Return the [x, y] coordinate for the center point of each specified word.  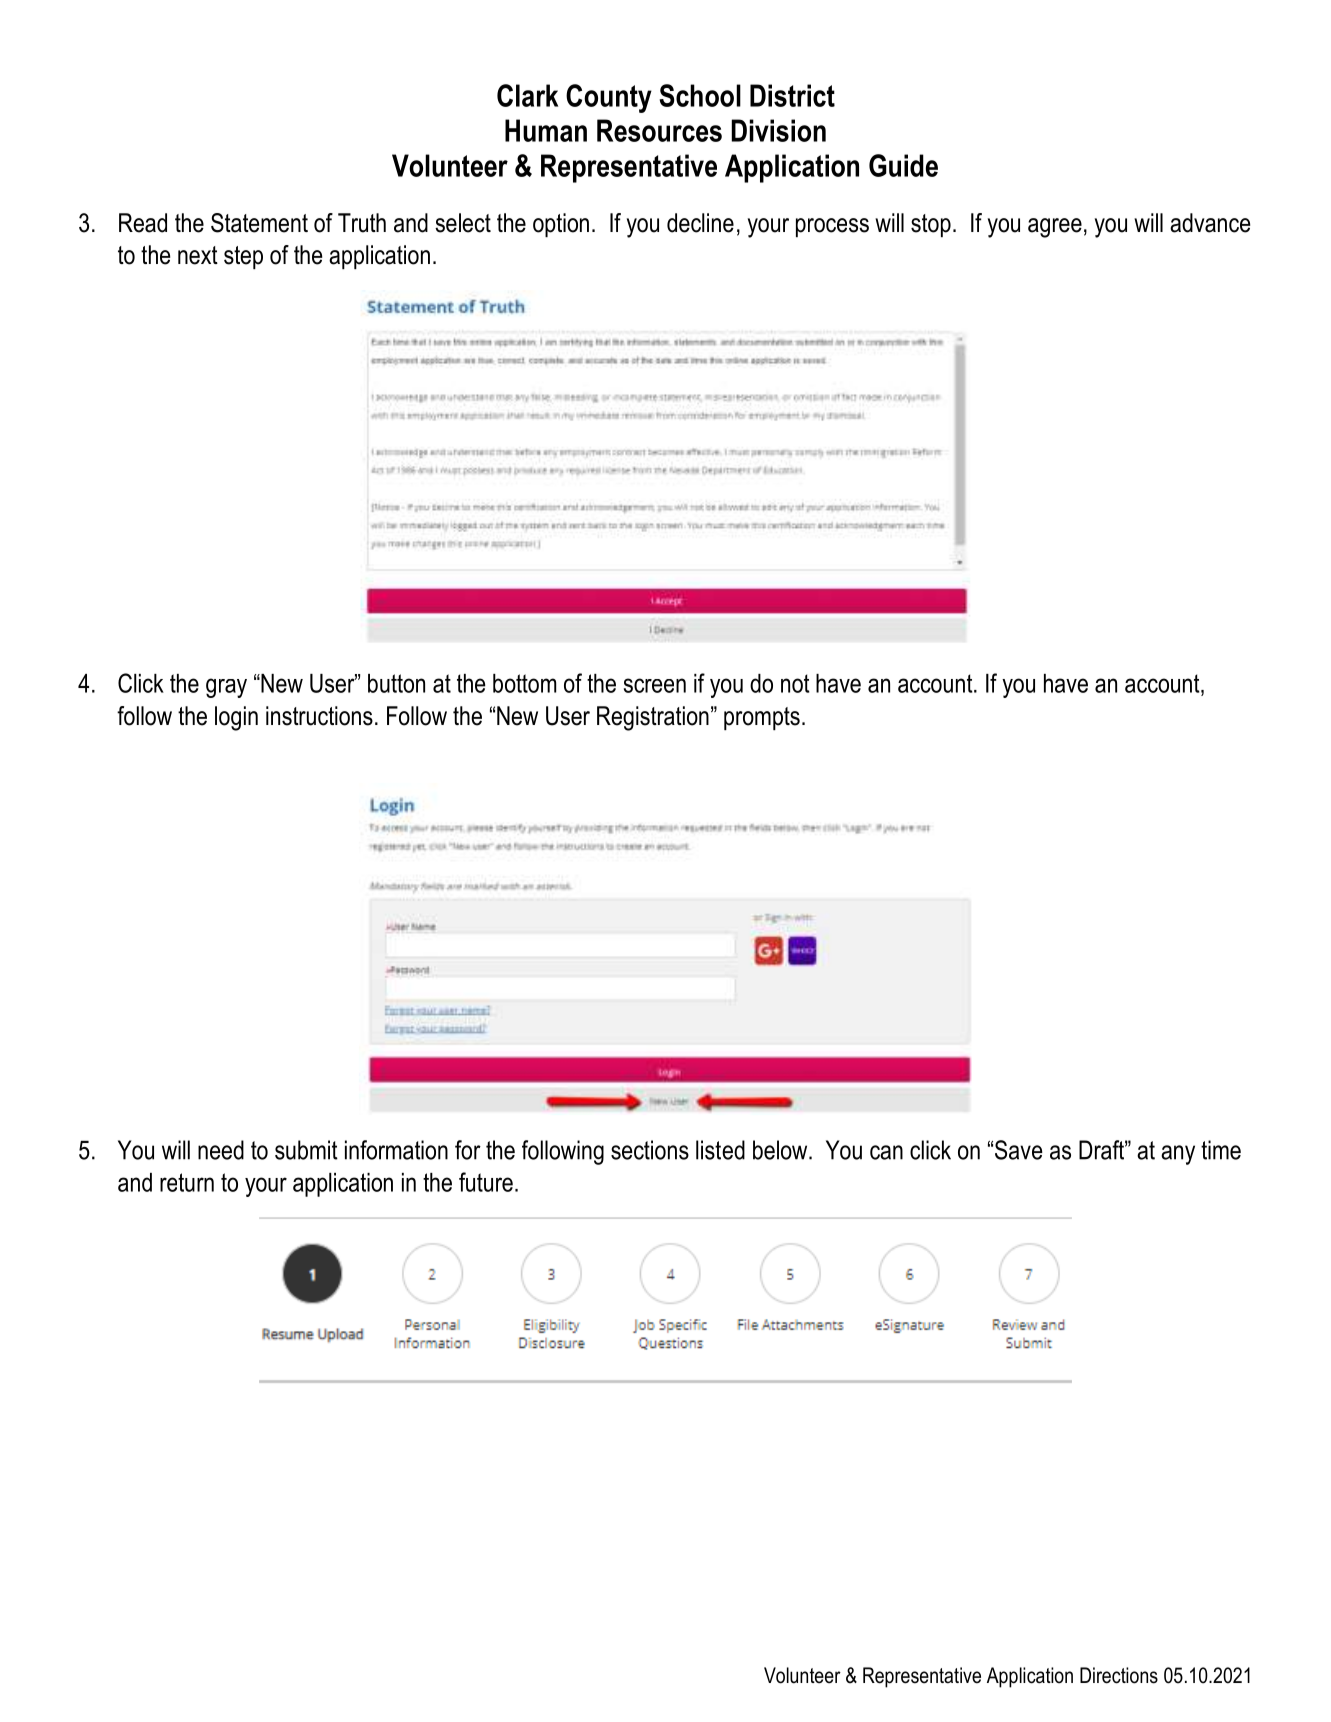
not [795, 683]
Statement [259, 223]
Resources [659, 130]
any [1178, 1155]
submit [306, 1150]
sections [650, 1150]
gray [226, 688]
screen [655, 685]
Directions [1119, 1675]
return [187, 1182]
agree [1055, 228]
